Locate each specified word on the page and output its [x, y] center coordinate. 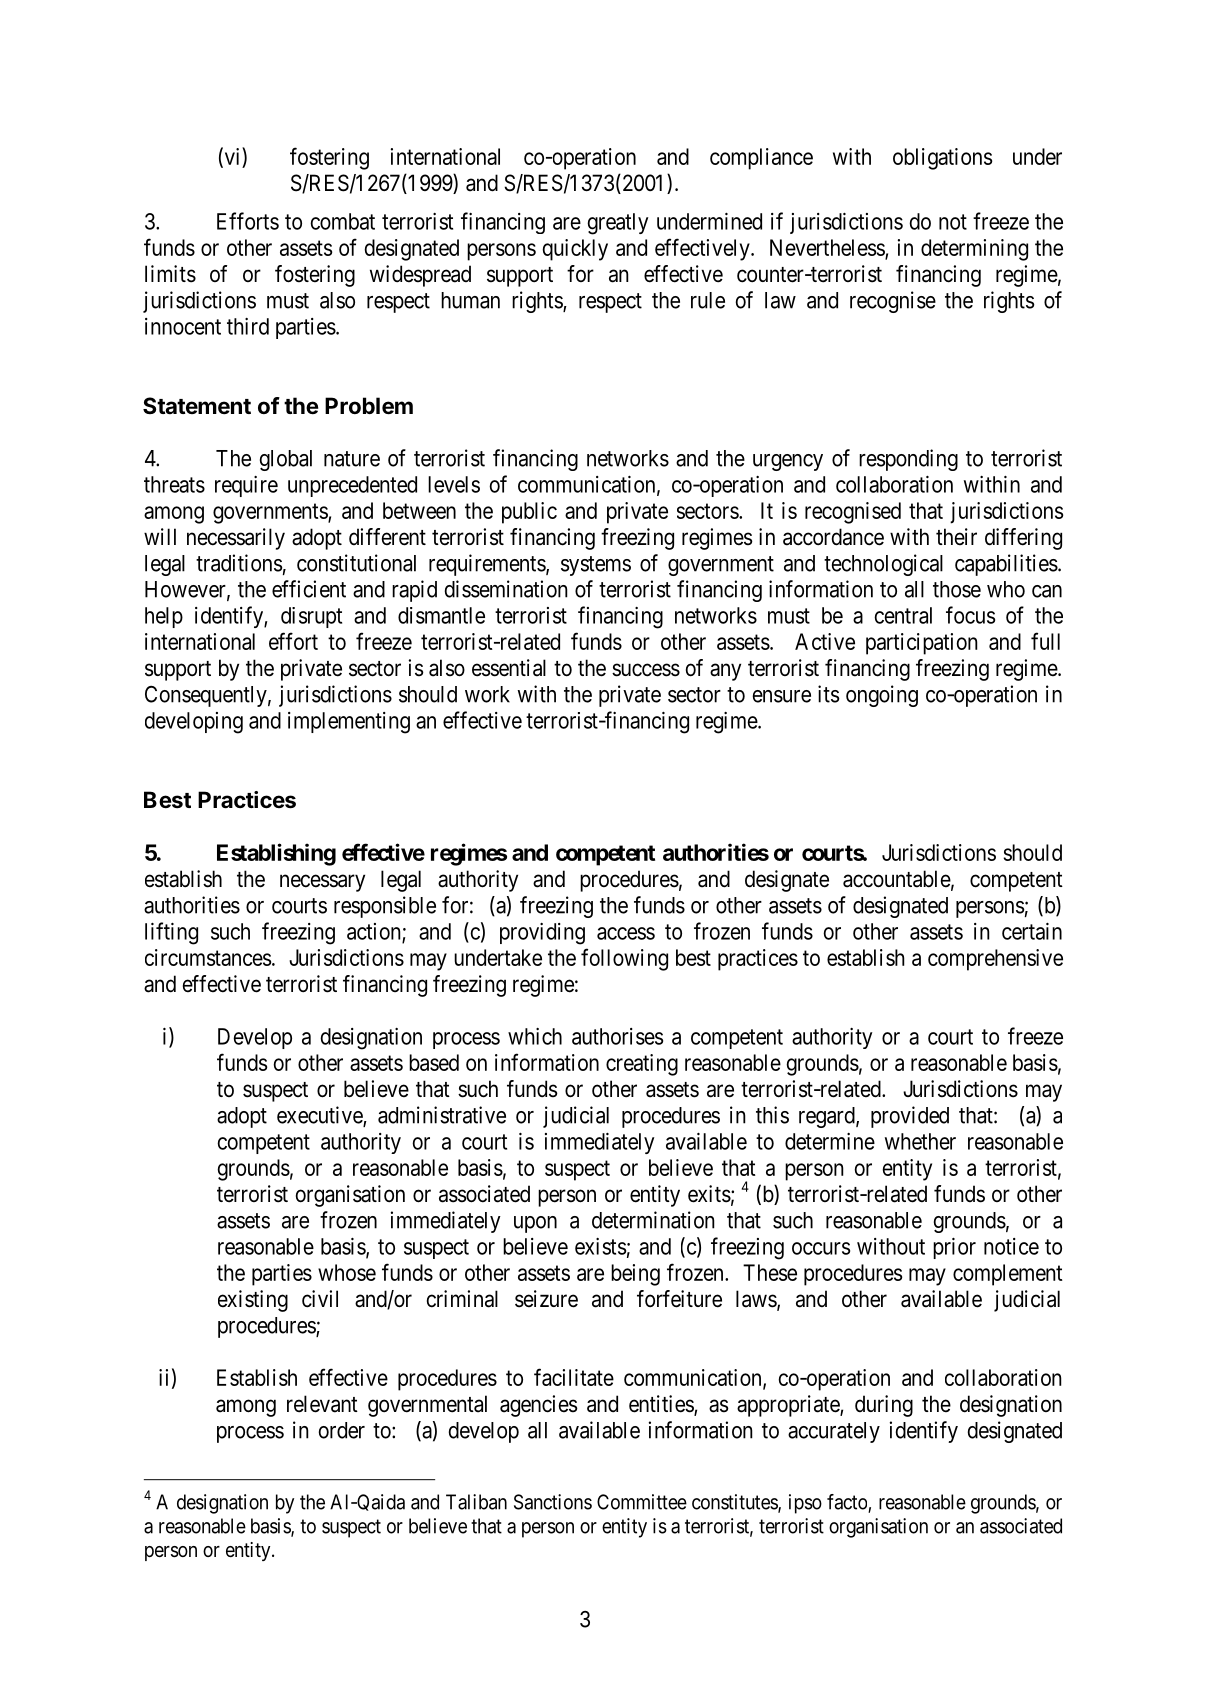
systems [596, 566]
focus [970, 615]
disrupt [311, 617]
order [342, 1430]
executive [320, 1116]
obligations [942, 159]
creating [642, 1065]
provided [910, 1117]
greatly [617, 224]
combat [342, 221]
